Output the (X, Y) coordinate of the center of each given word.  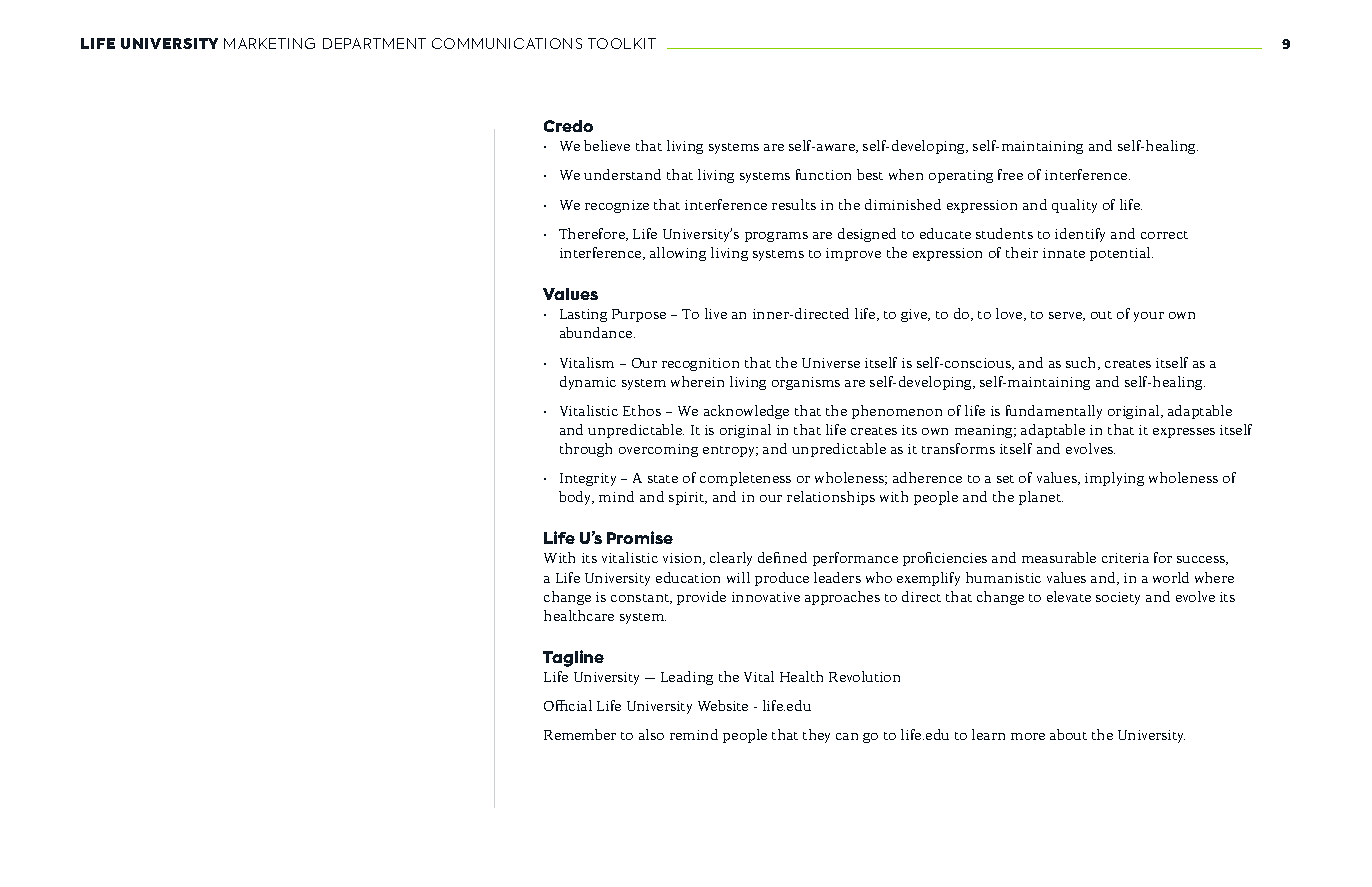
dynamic (588, 383)
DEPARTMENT (374, 43)
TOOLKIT (622, 43)
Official (568, 705)
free (1010, 174)
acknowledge (746, 412)
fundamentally (1054, 412)
